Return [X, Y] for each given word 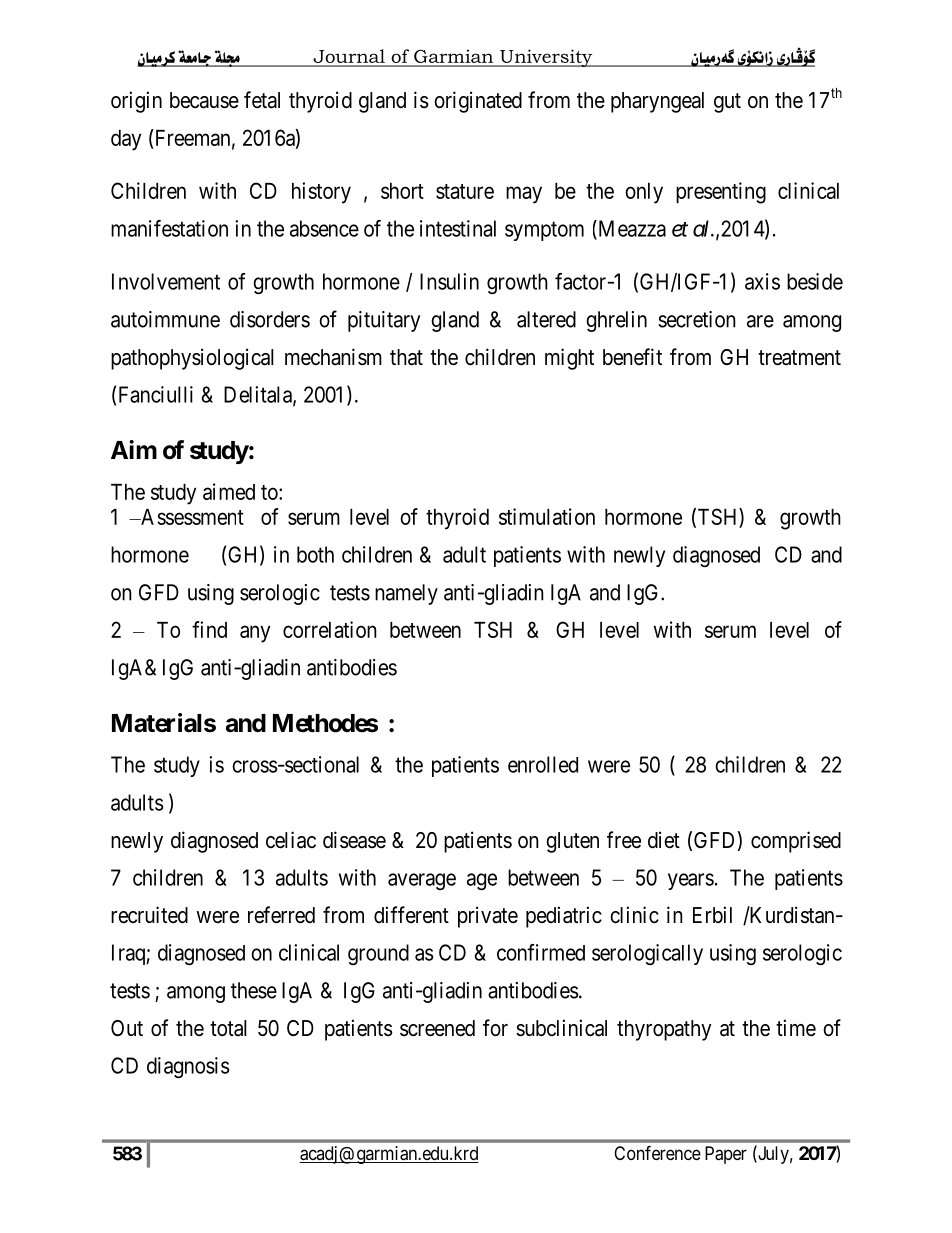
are [760, 321]
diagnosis [188, 1067]
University [546, 58]
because [204, 100]
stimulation [547, 516]
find [209, 629]
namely [406, 594]
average [422, 881]
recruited [149, 915]
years [691, 881]
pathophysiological [192, 359]
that [406, 357]
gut [727, 103]
